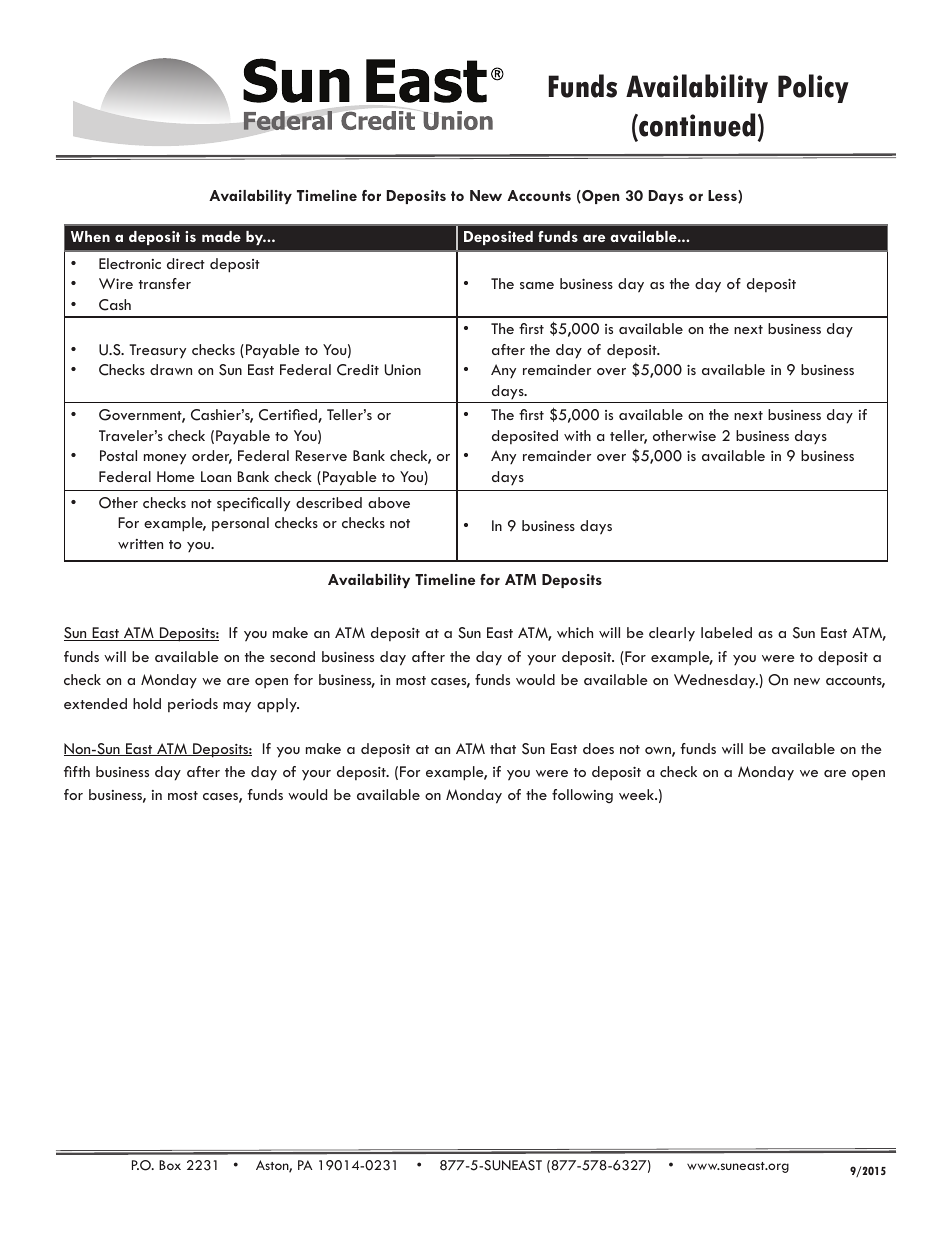 This page has width=952, height=1233. Describe the element at coordinates (537, 285) in the page. I see `same` at that location.
